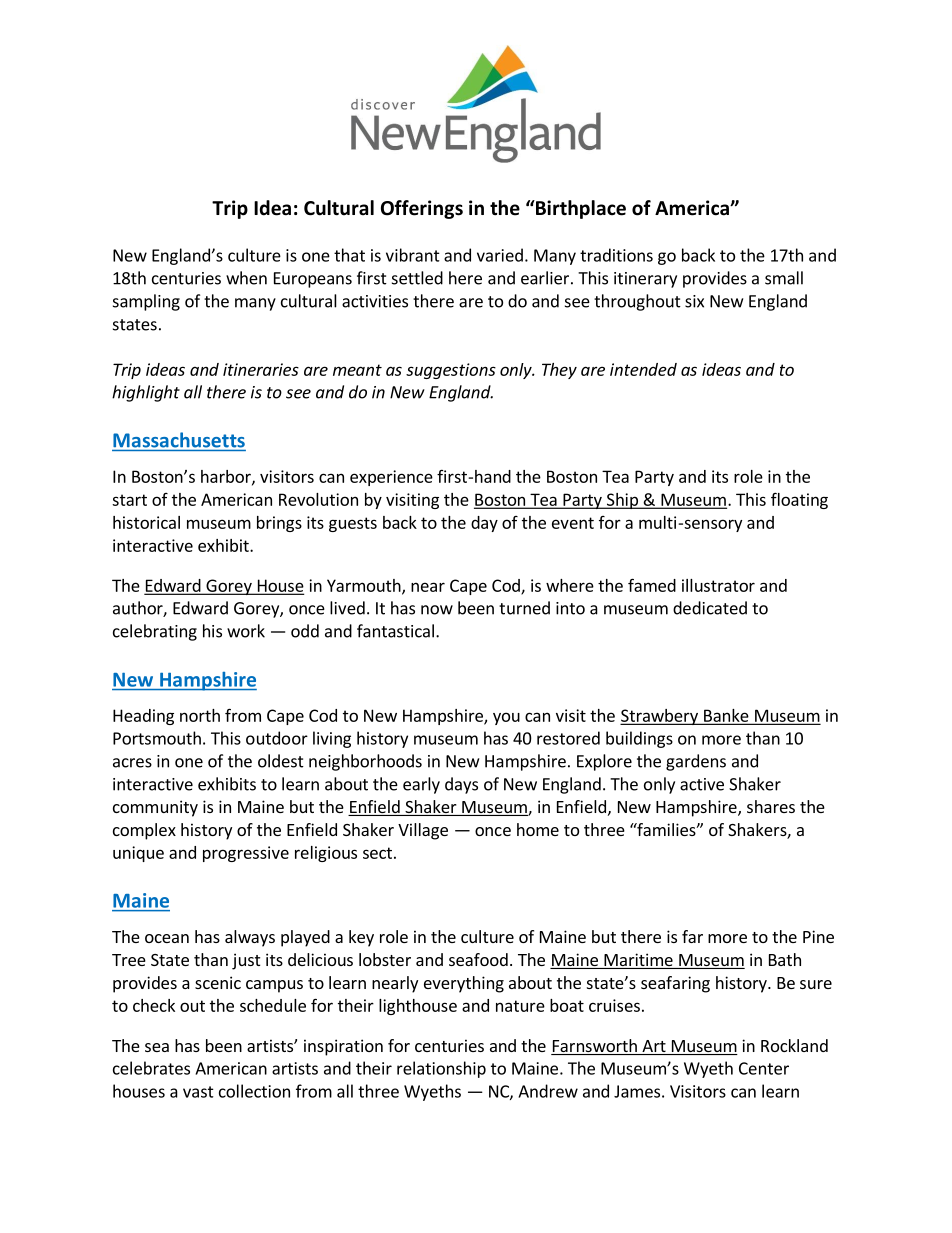  Describe the element at coordinates (548, 1091) in the screenshot. I see `Andrew` at that location.
